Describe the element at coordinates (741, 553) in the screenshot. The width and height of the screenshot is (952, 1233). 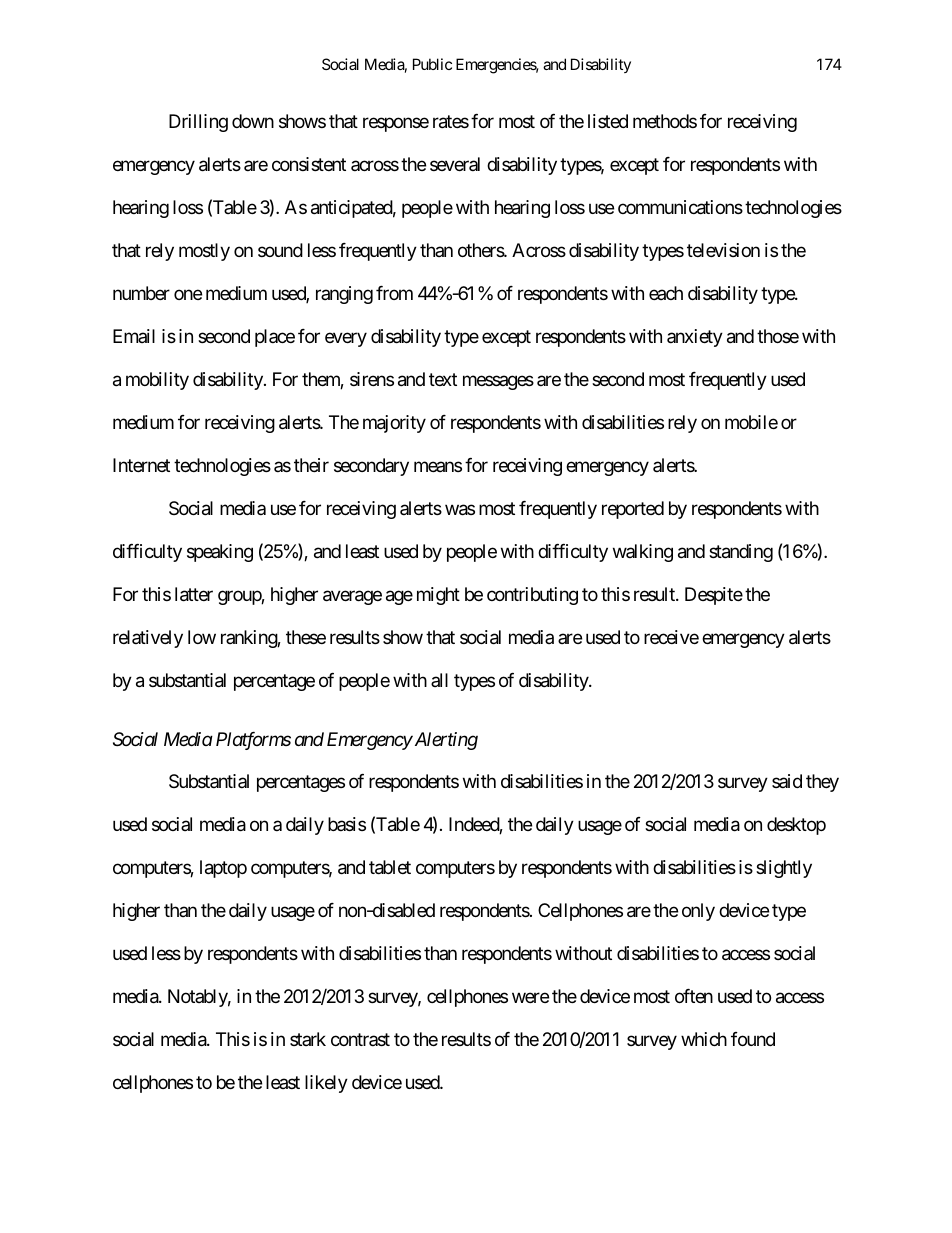
I see `standing` at that location.
